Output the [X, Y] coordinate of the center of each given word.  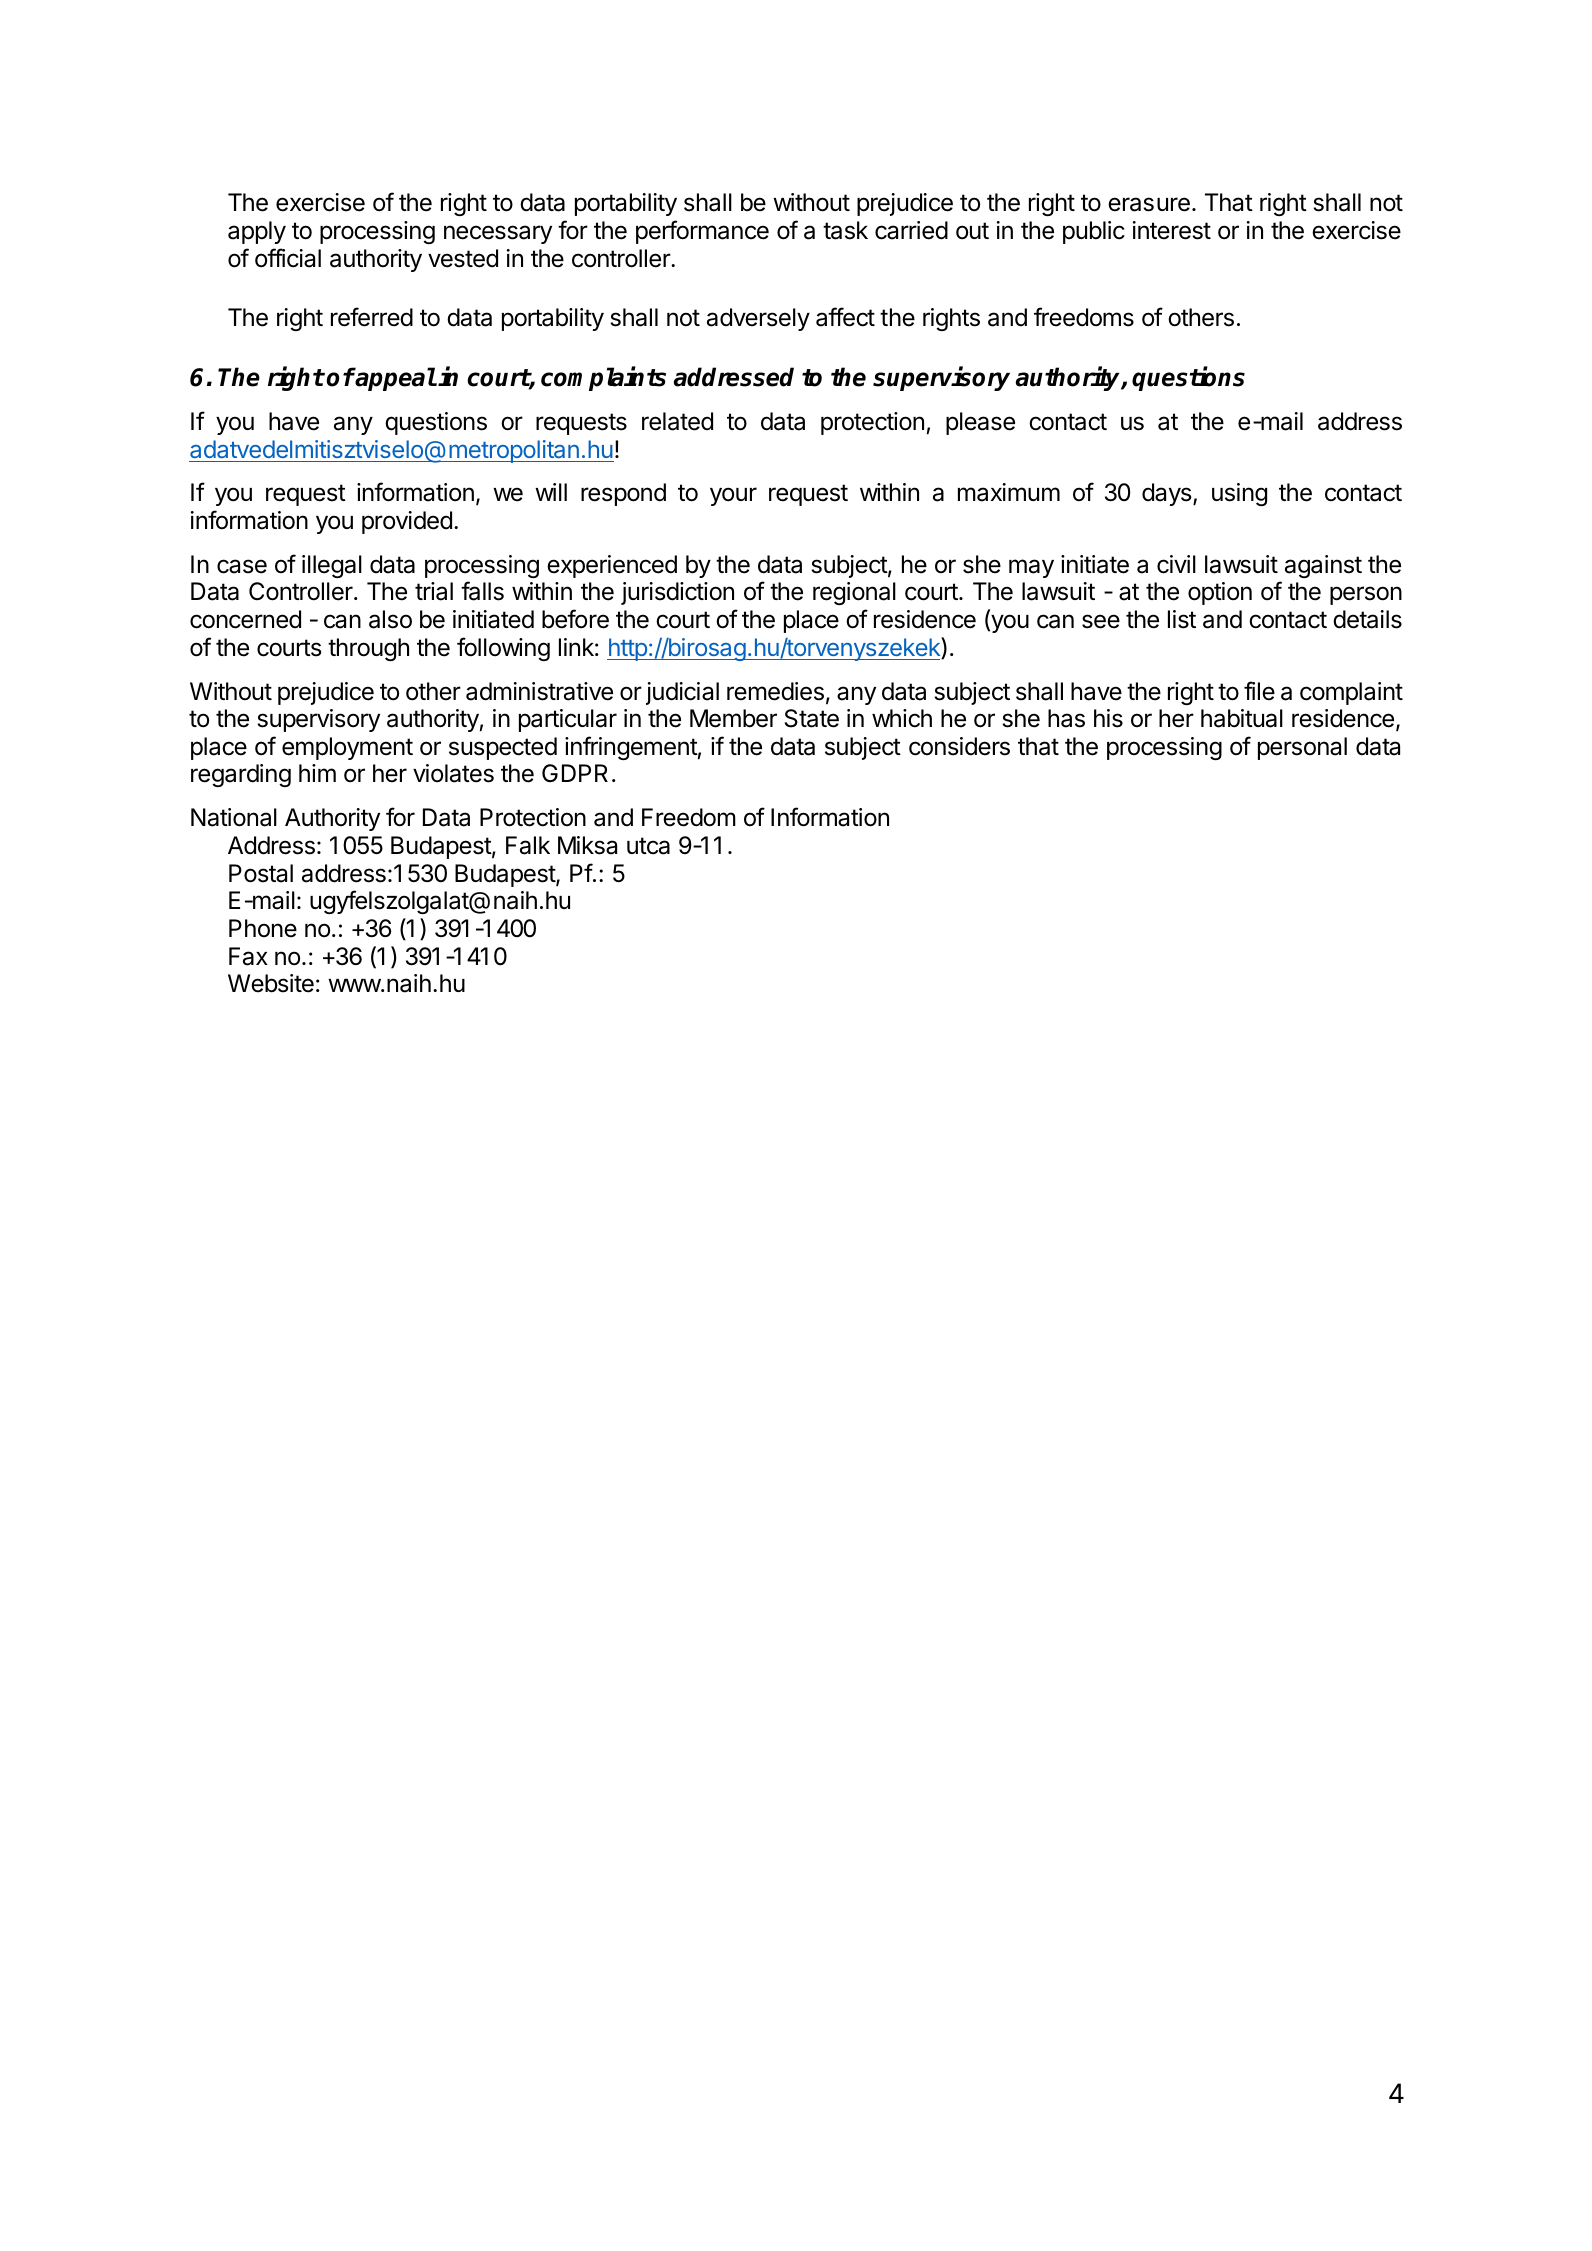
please [980, 423]
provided [407, 522]
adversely [758, 319]
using [1239, 494]
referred [372, 317]
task [845, 230]
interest [1172, 230]
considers [959, 746]
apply [257, 232]
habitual [1242, 718]
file [1259, 691]
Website [271, 983]
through [368, 649]
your [733, 496]
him [317, 773]
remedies [775, 691]
